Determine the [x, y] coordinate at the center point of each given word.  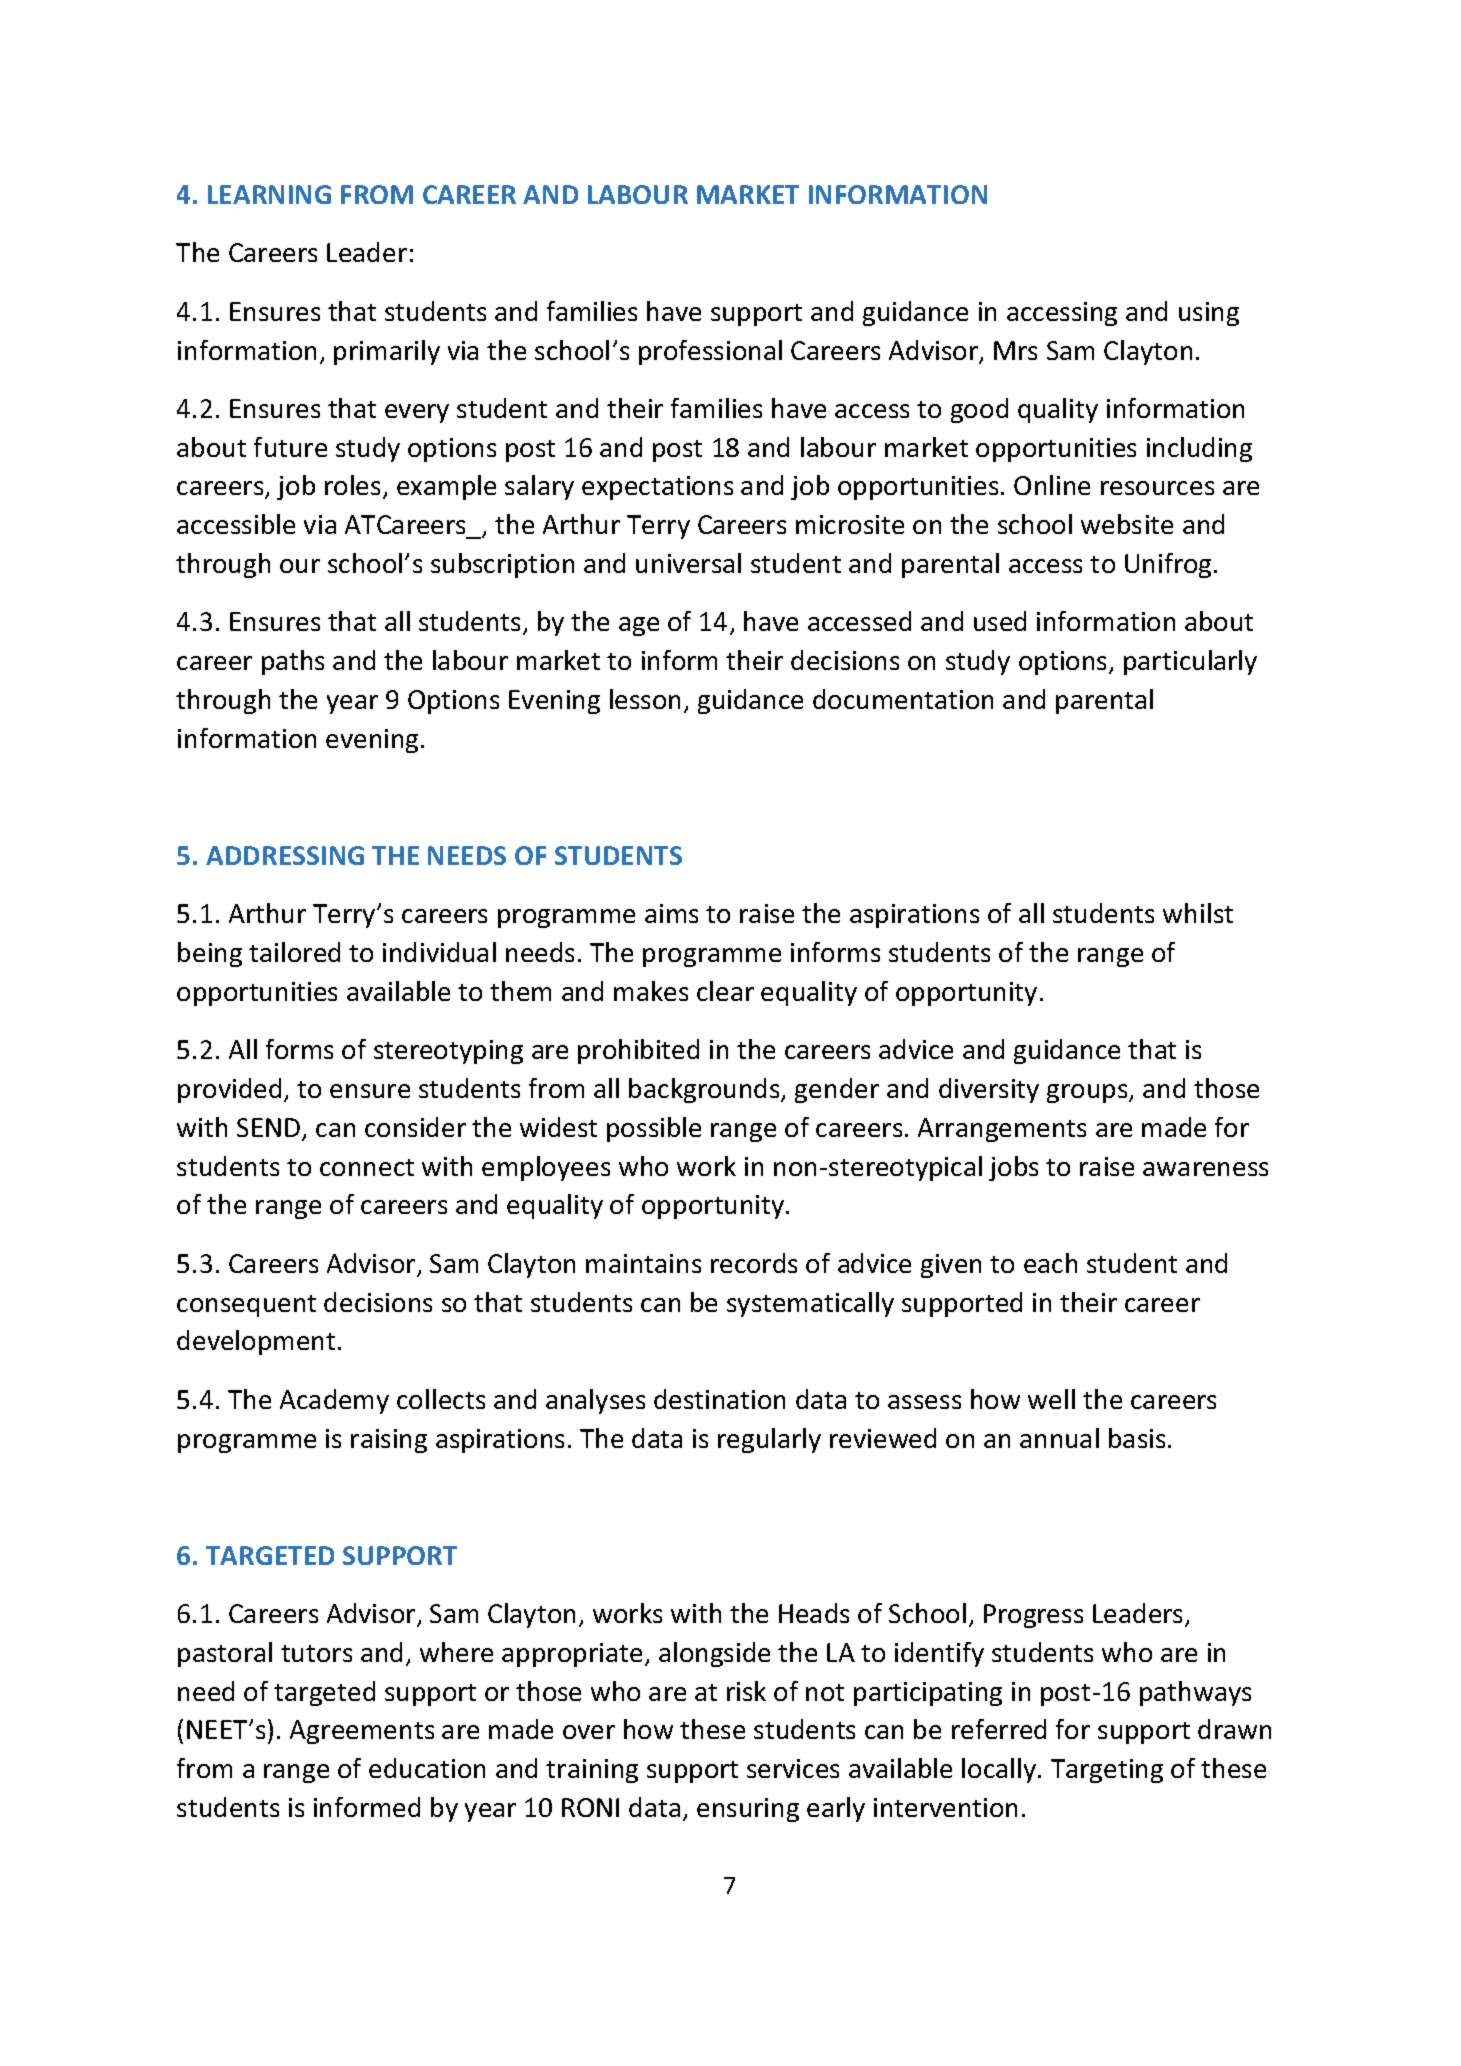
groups [1088, 1093]
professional [710, 352]
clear [725, 991]
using [1209, 314]
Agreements [362, 1732]
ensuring [748, 1810]
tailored [294, 952]
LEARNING [269, 194]
